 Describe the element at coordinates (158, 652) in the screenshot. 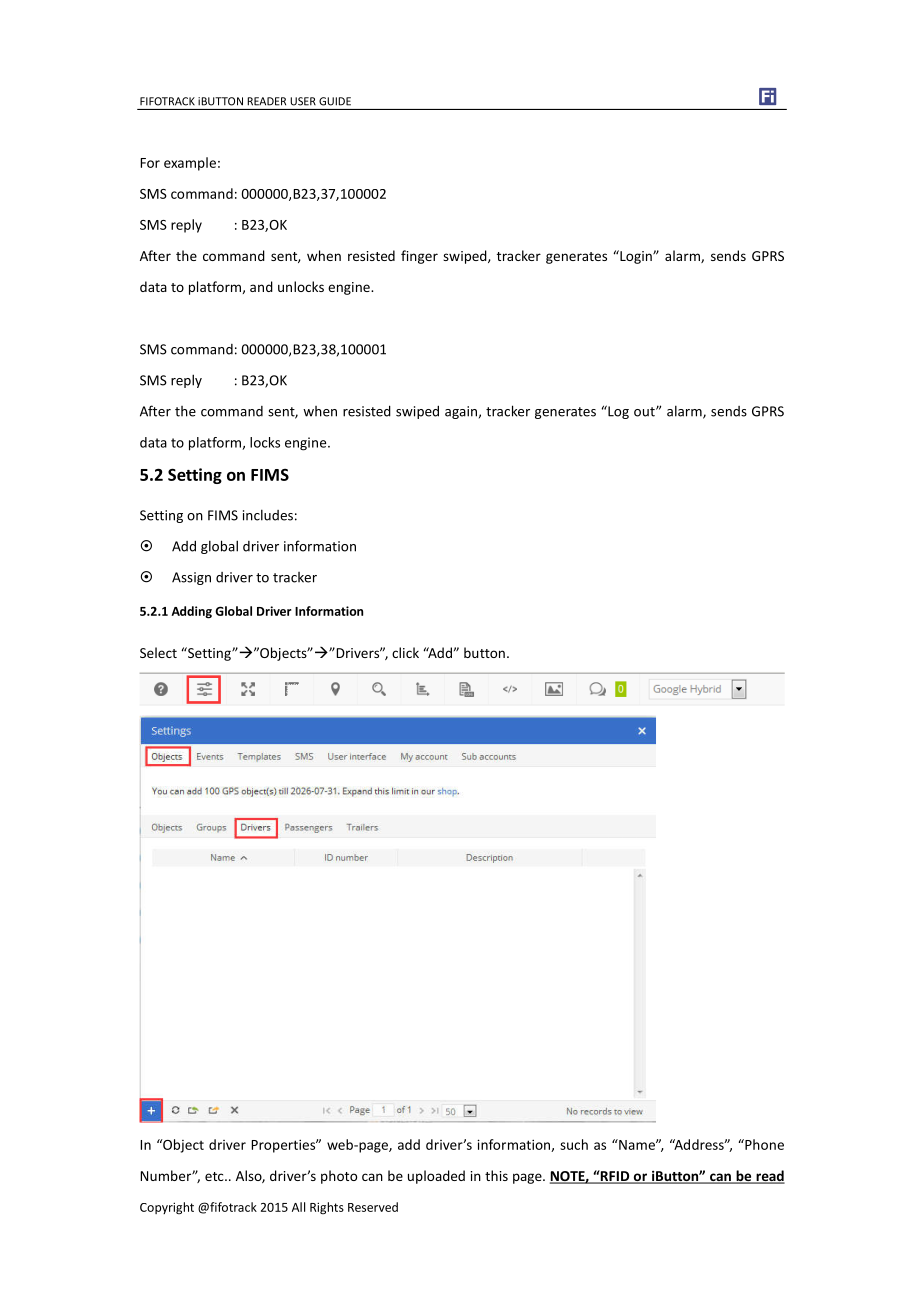

I see `Select` at that location.
